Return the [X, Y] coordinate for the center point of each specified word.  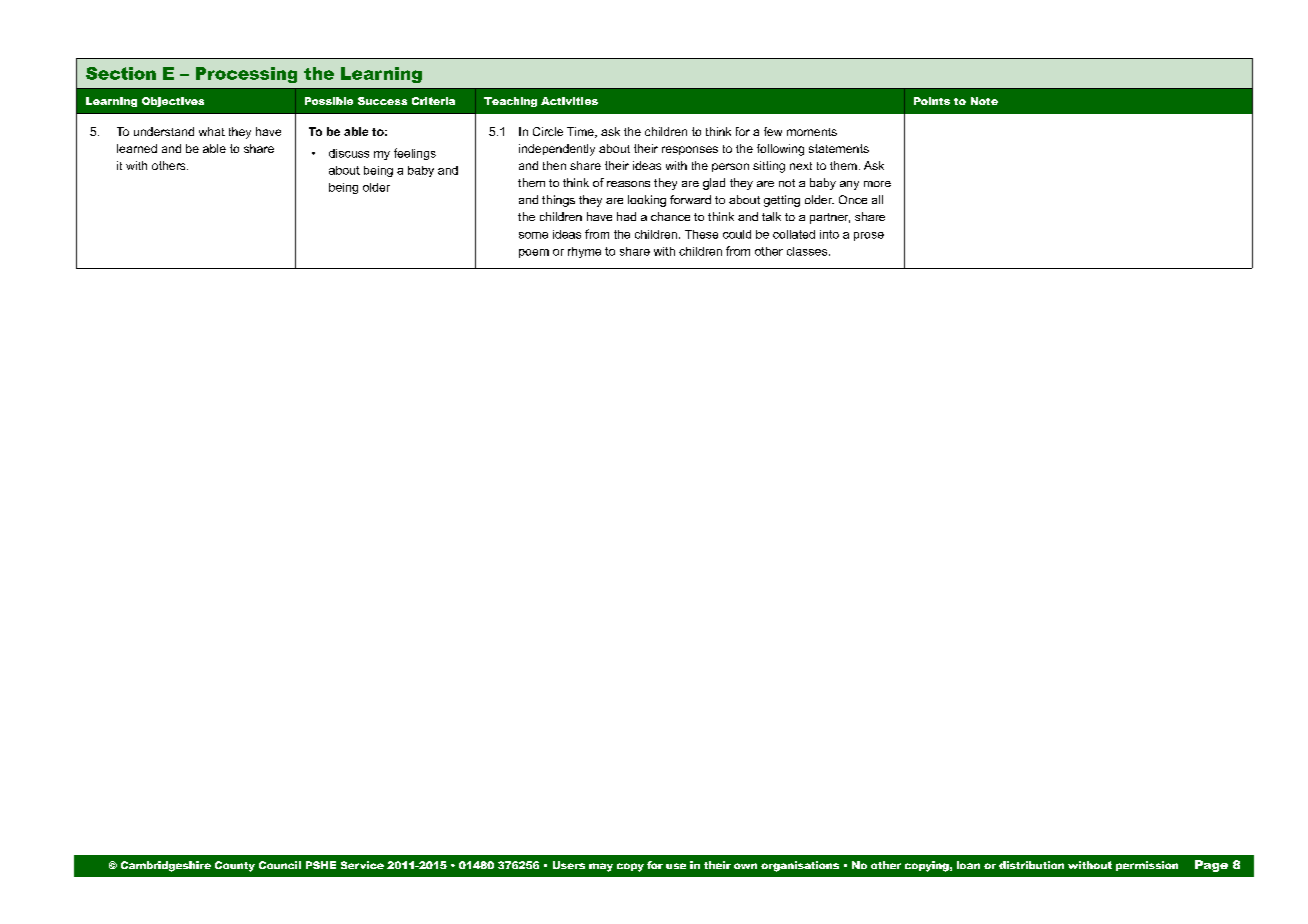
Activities [569, 101]
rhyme [584, 252]
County [235, 866]
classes [808, 251]
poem [534, 253]
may [601, 867]
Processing [246, 75]
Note [984, 101]
